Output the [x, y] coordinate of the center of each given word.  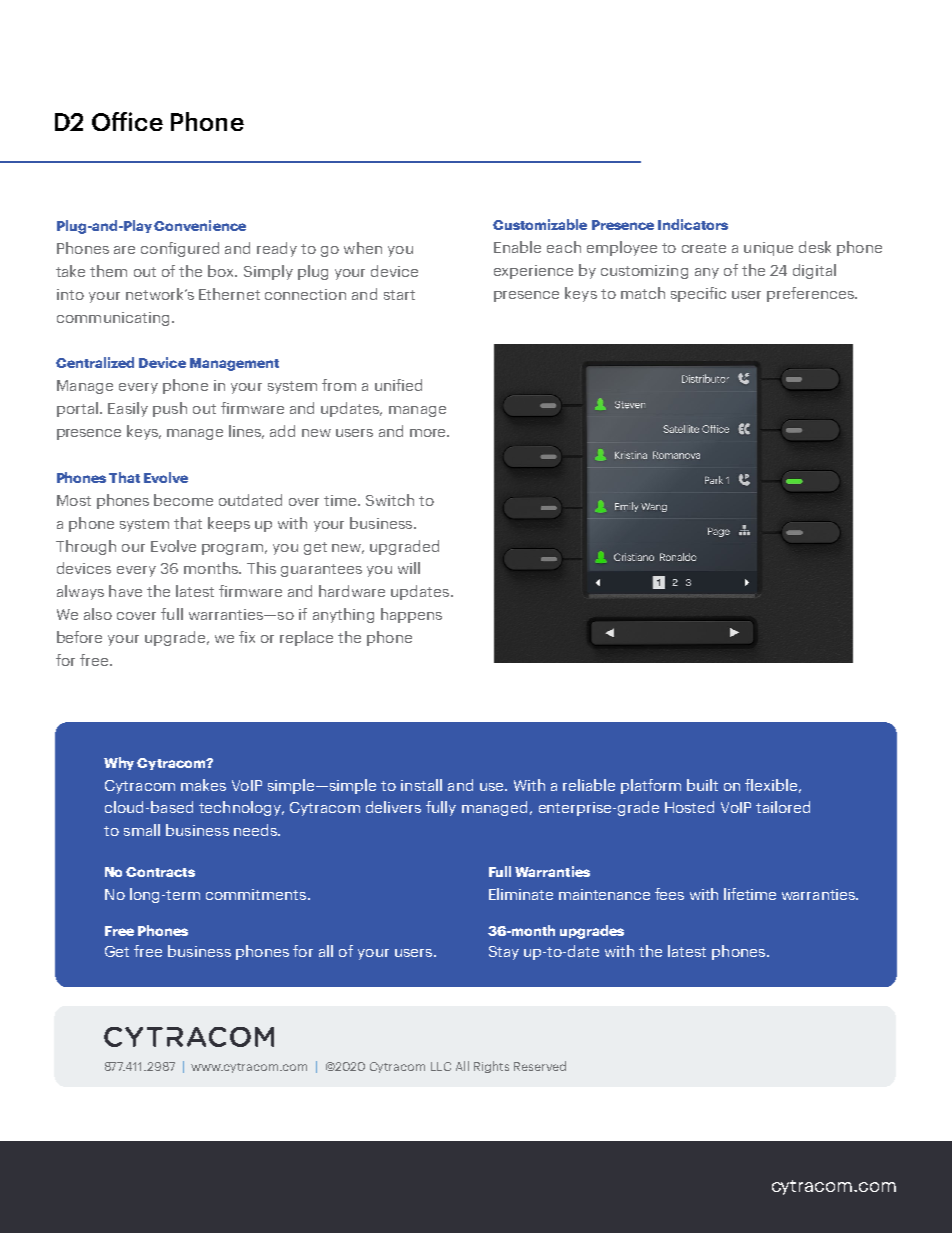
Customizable [540, 224]
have [125, 591]
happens [411, 615]
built [702, 785]
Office [127, 121]
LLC [441, 1066]
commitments [256, 894]
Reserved [540, 1066]
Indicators [693, 224]
